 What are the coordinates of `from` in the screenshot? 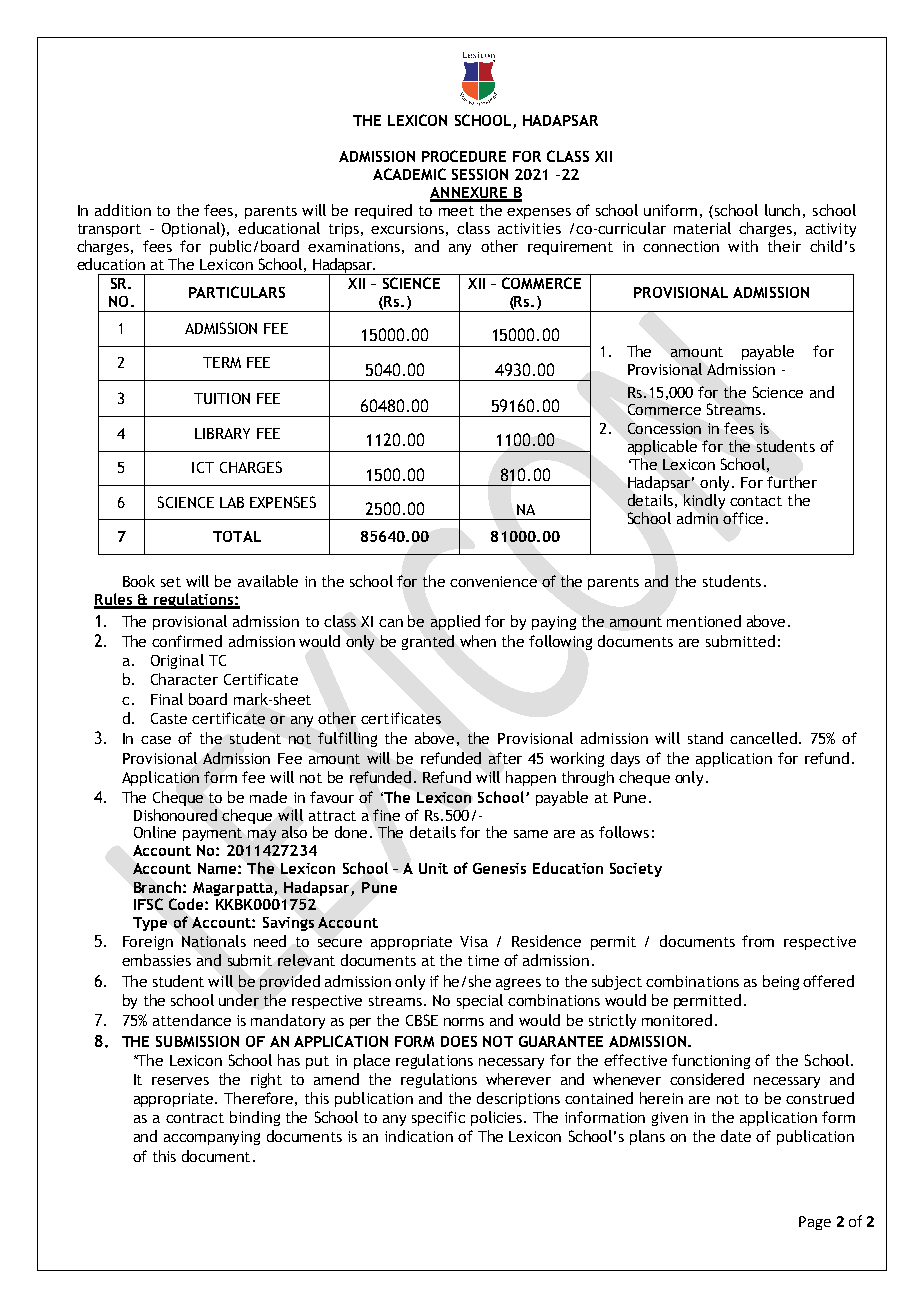 It's located at (758, 941).
